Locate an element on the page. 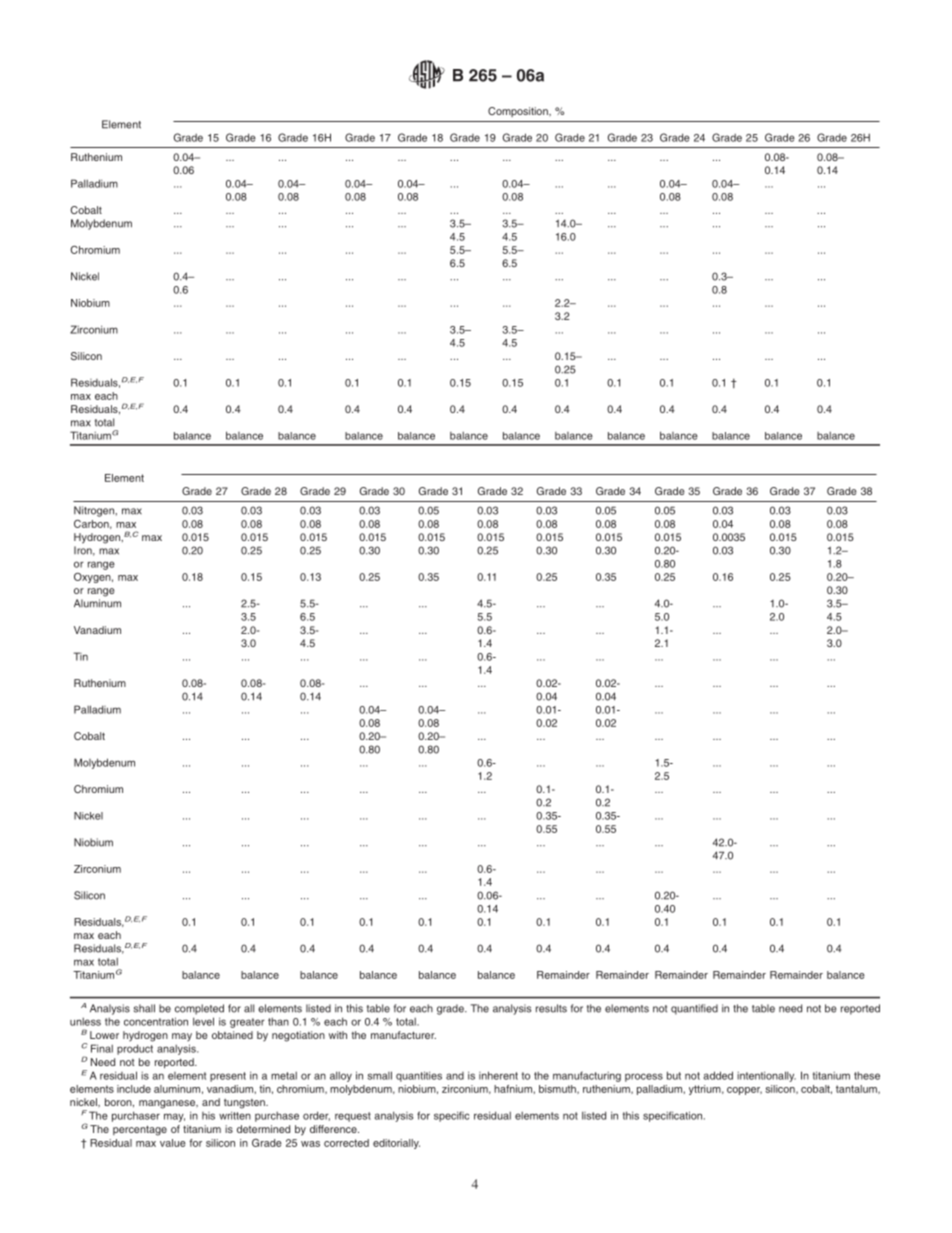  Nitrogen is located at coordinates (95, 511).
